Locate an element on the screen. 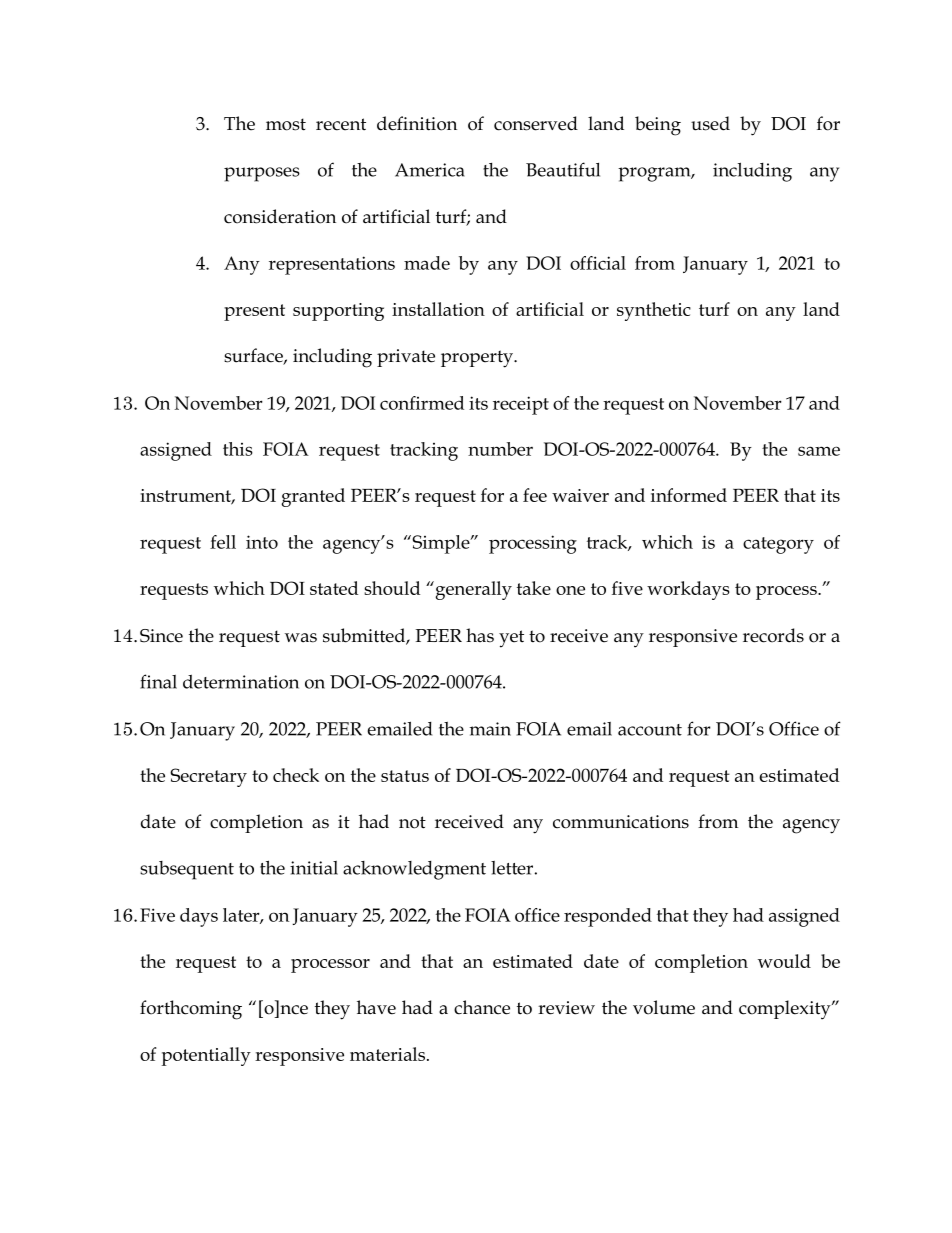 The height and width of the screenshot is (1233, 952). used is located at coordinates (710, 123).
